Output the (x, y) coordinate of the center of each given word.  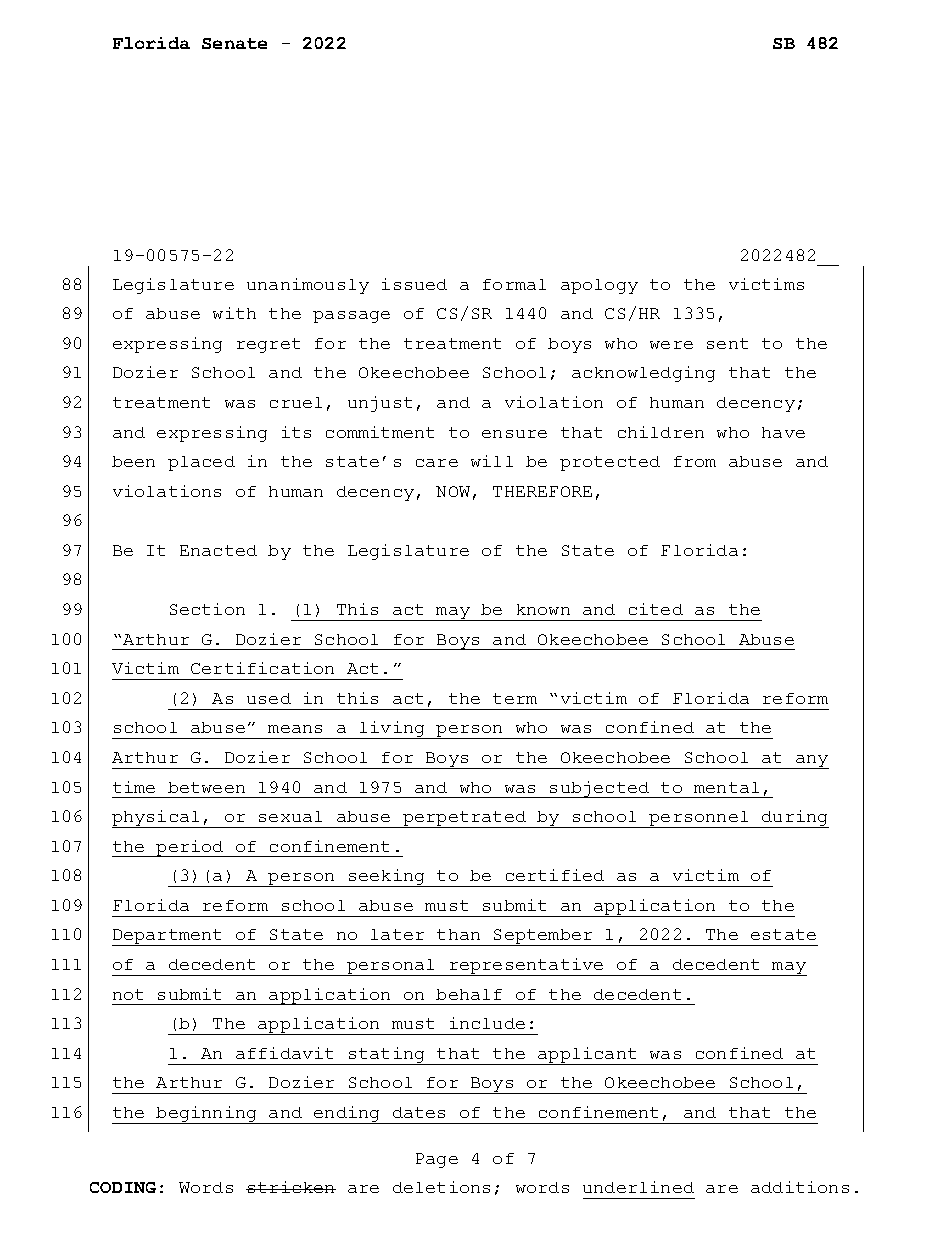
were (671, 345)
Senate (234, 43)
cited (656, 609)
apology (599, 286)
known (543, 609)
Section (207, 609)
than (458, 934)
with (234, 313)
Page (437, 1160)
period (190, 848)
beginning (207, 1115)
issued (414, 284)
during (794, 819)
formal (514, 284)
